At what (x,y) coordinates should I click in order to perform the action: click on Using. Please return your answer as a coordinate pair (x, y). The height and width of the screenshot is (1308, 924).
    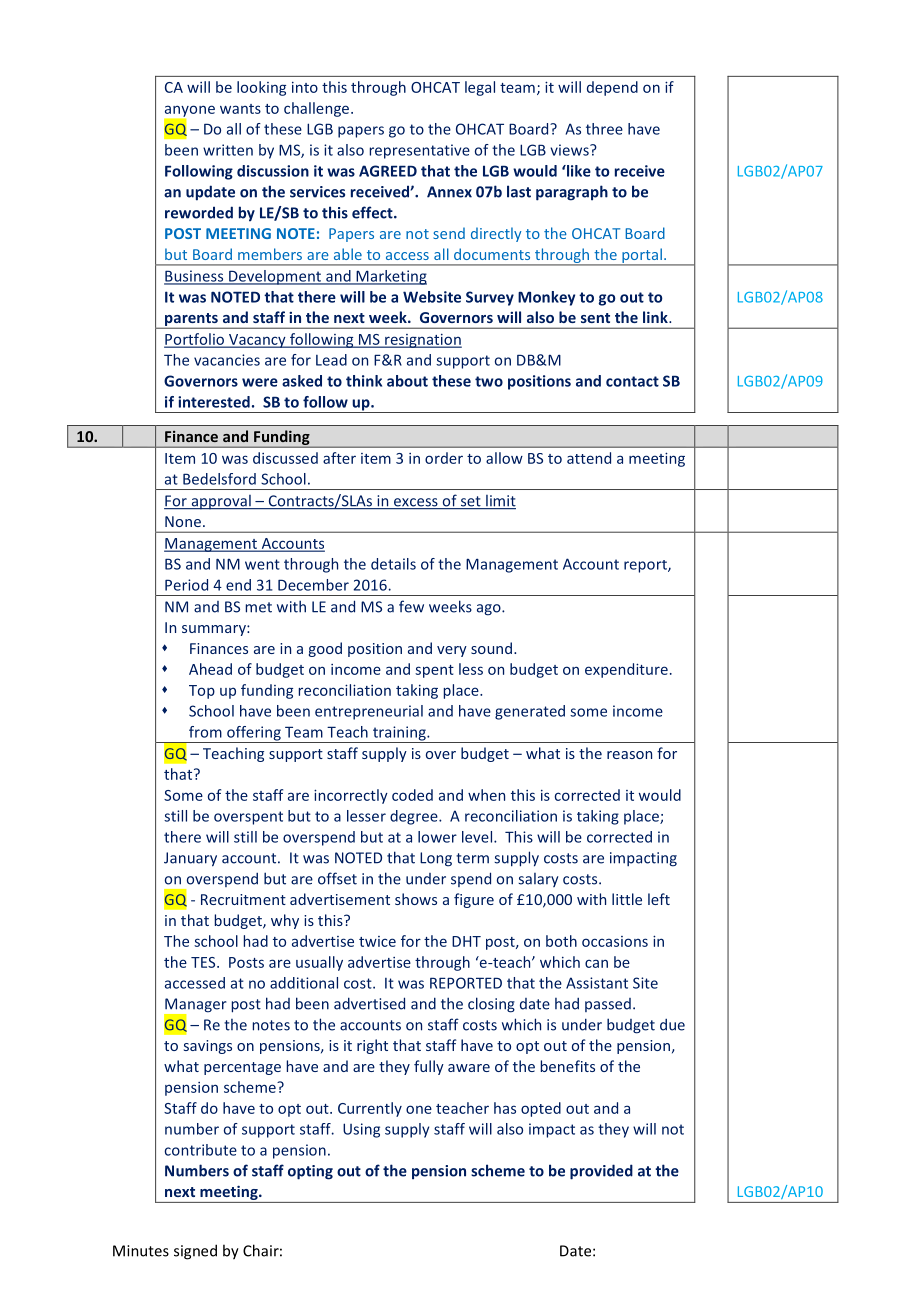
    Looking at the image, I should click on (361, 1130).
